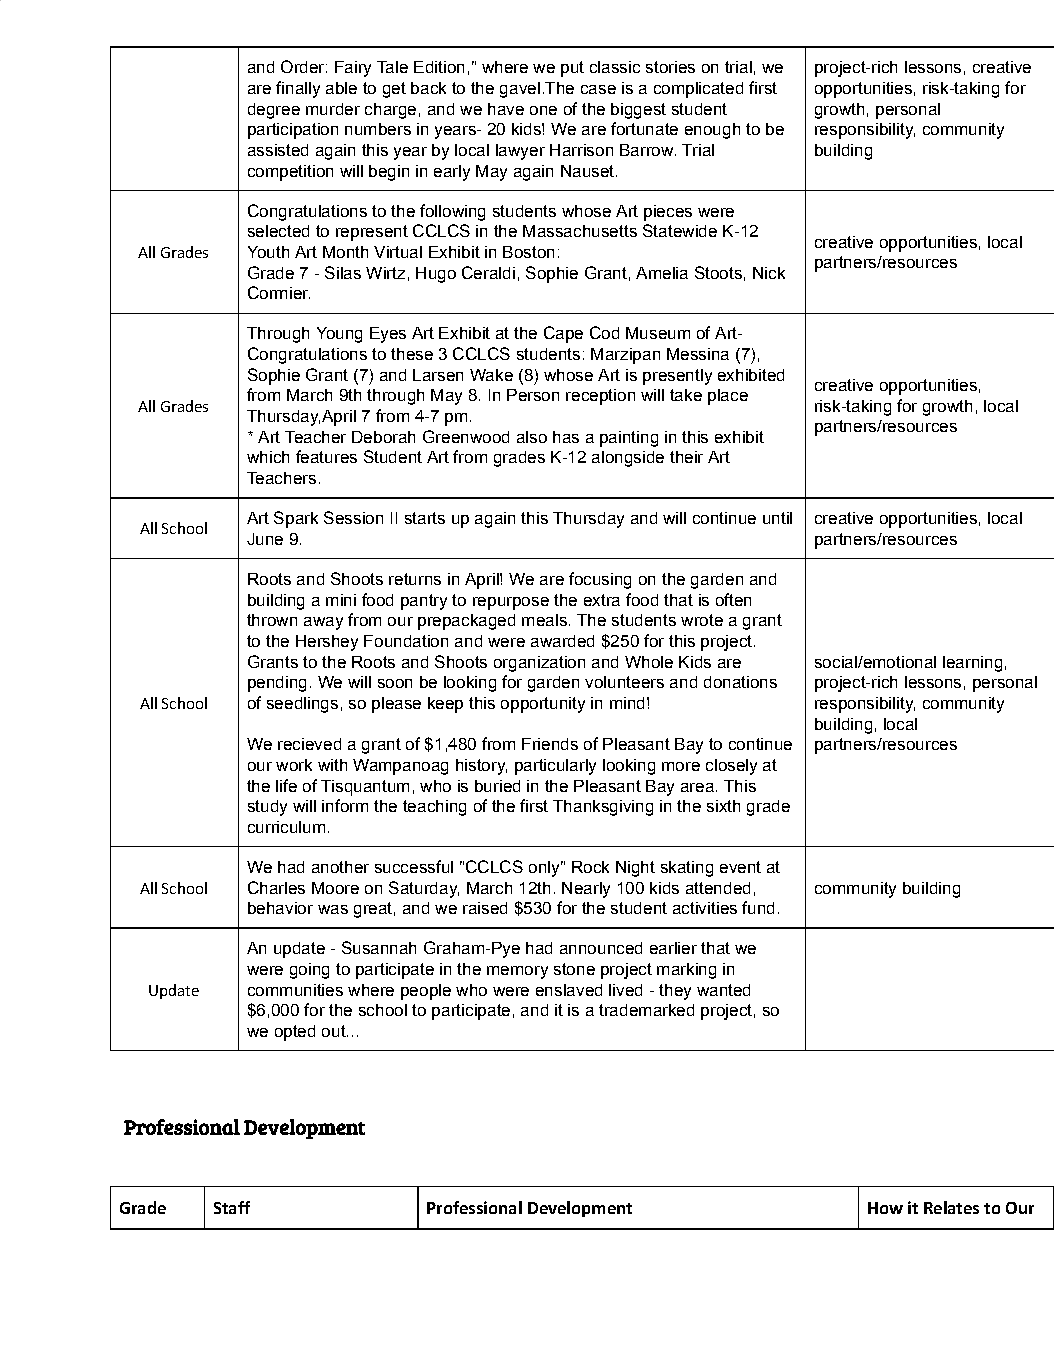 This image has height=1364, width=1054. What do you see at coordinates (232, 1207) in the image?
I see `Staff` at bounding box center [232, 1207].
